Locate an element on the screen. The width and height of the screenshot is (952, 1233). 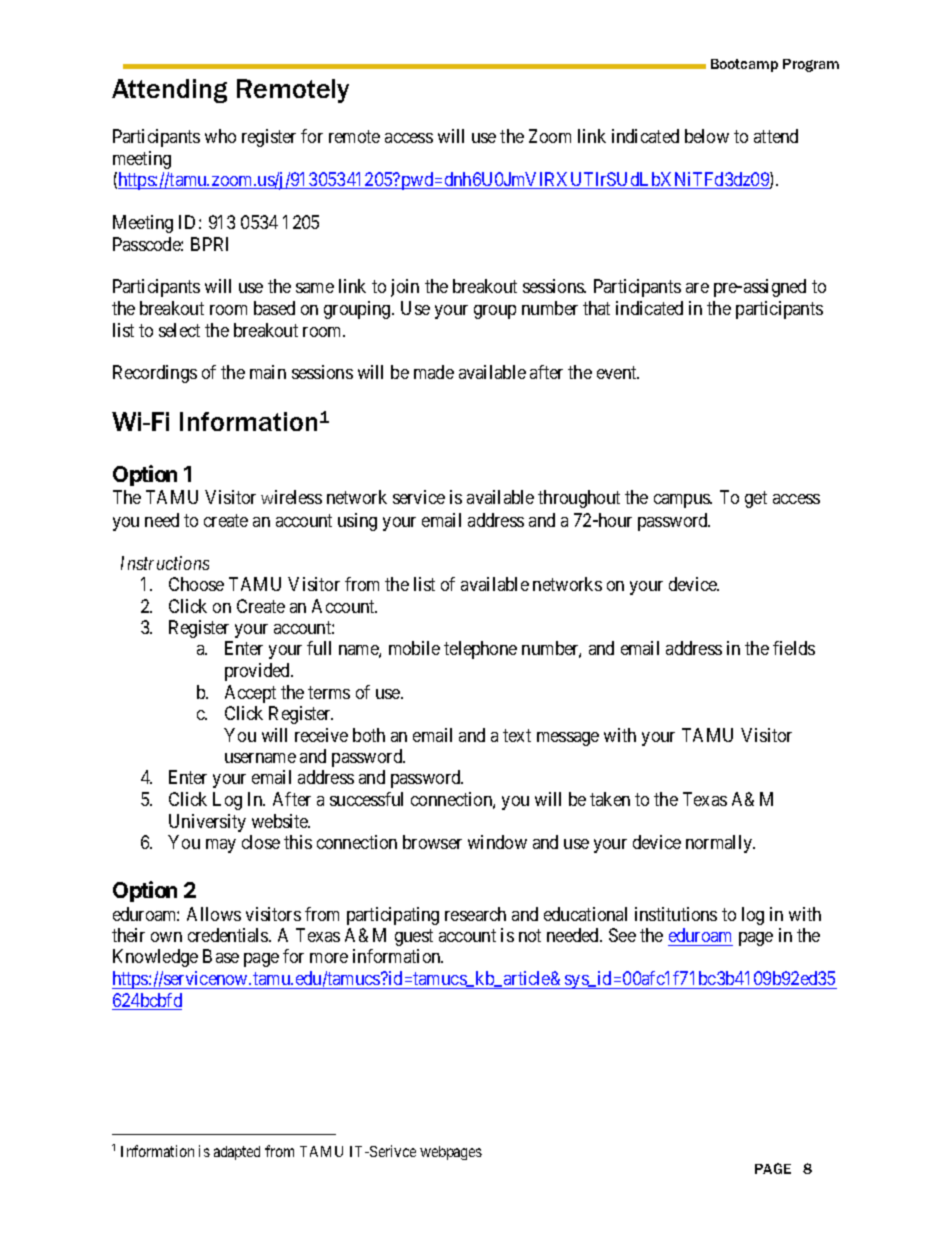
Bootcamp is located at coordinates (744, 65).
